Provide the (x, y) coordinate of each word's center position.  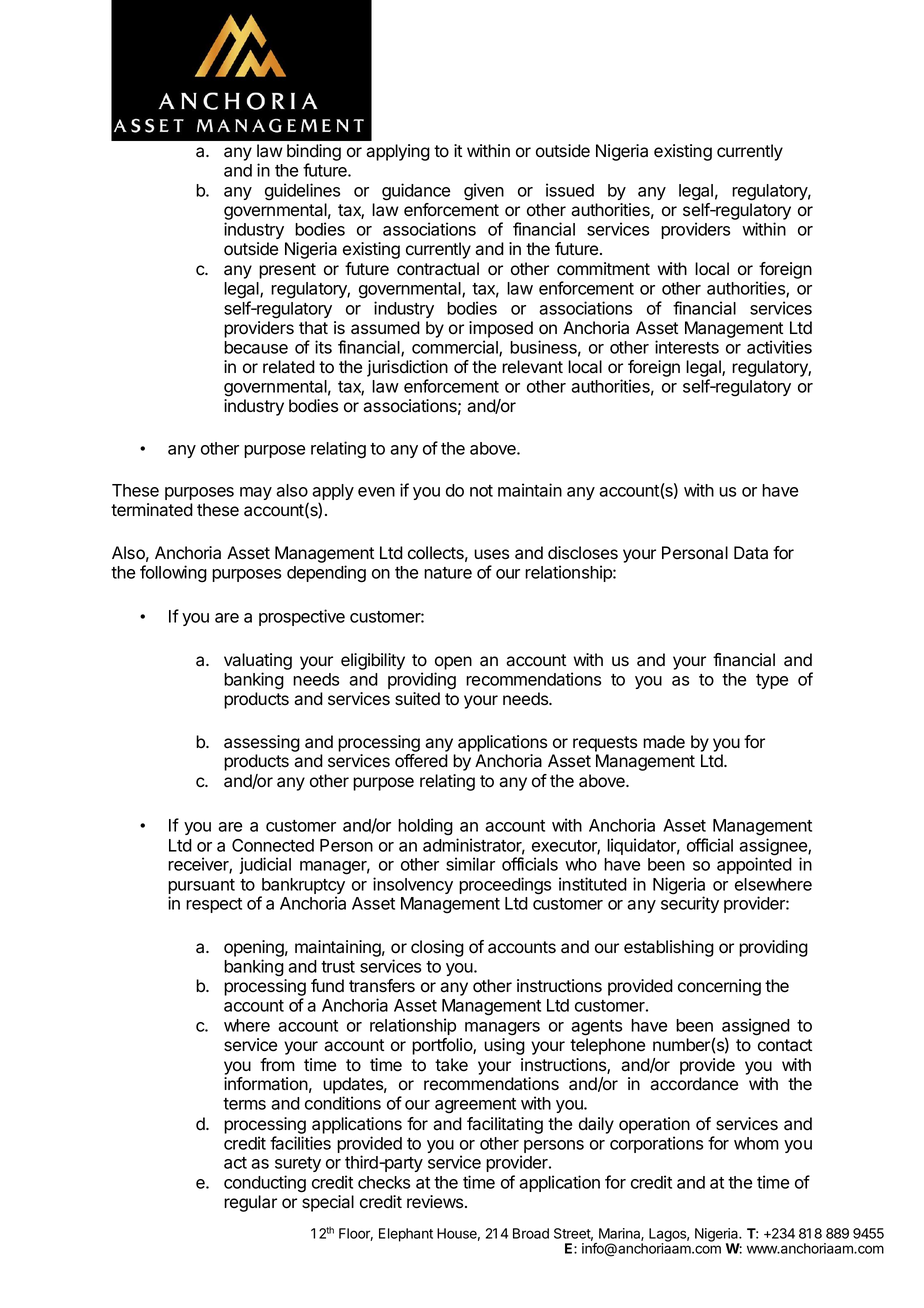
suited (417, 699)
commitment (603, 269)
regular (250, 1203)
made (664, 742)
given (484, 192)
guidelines (302, 192)
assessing (262, 743)
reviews (436, 1202)
